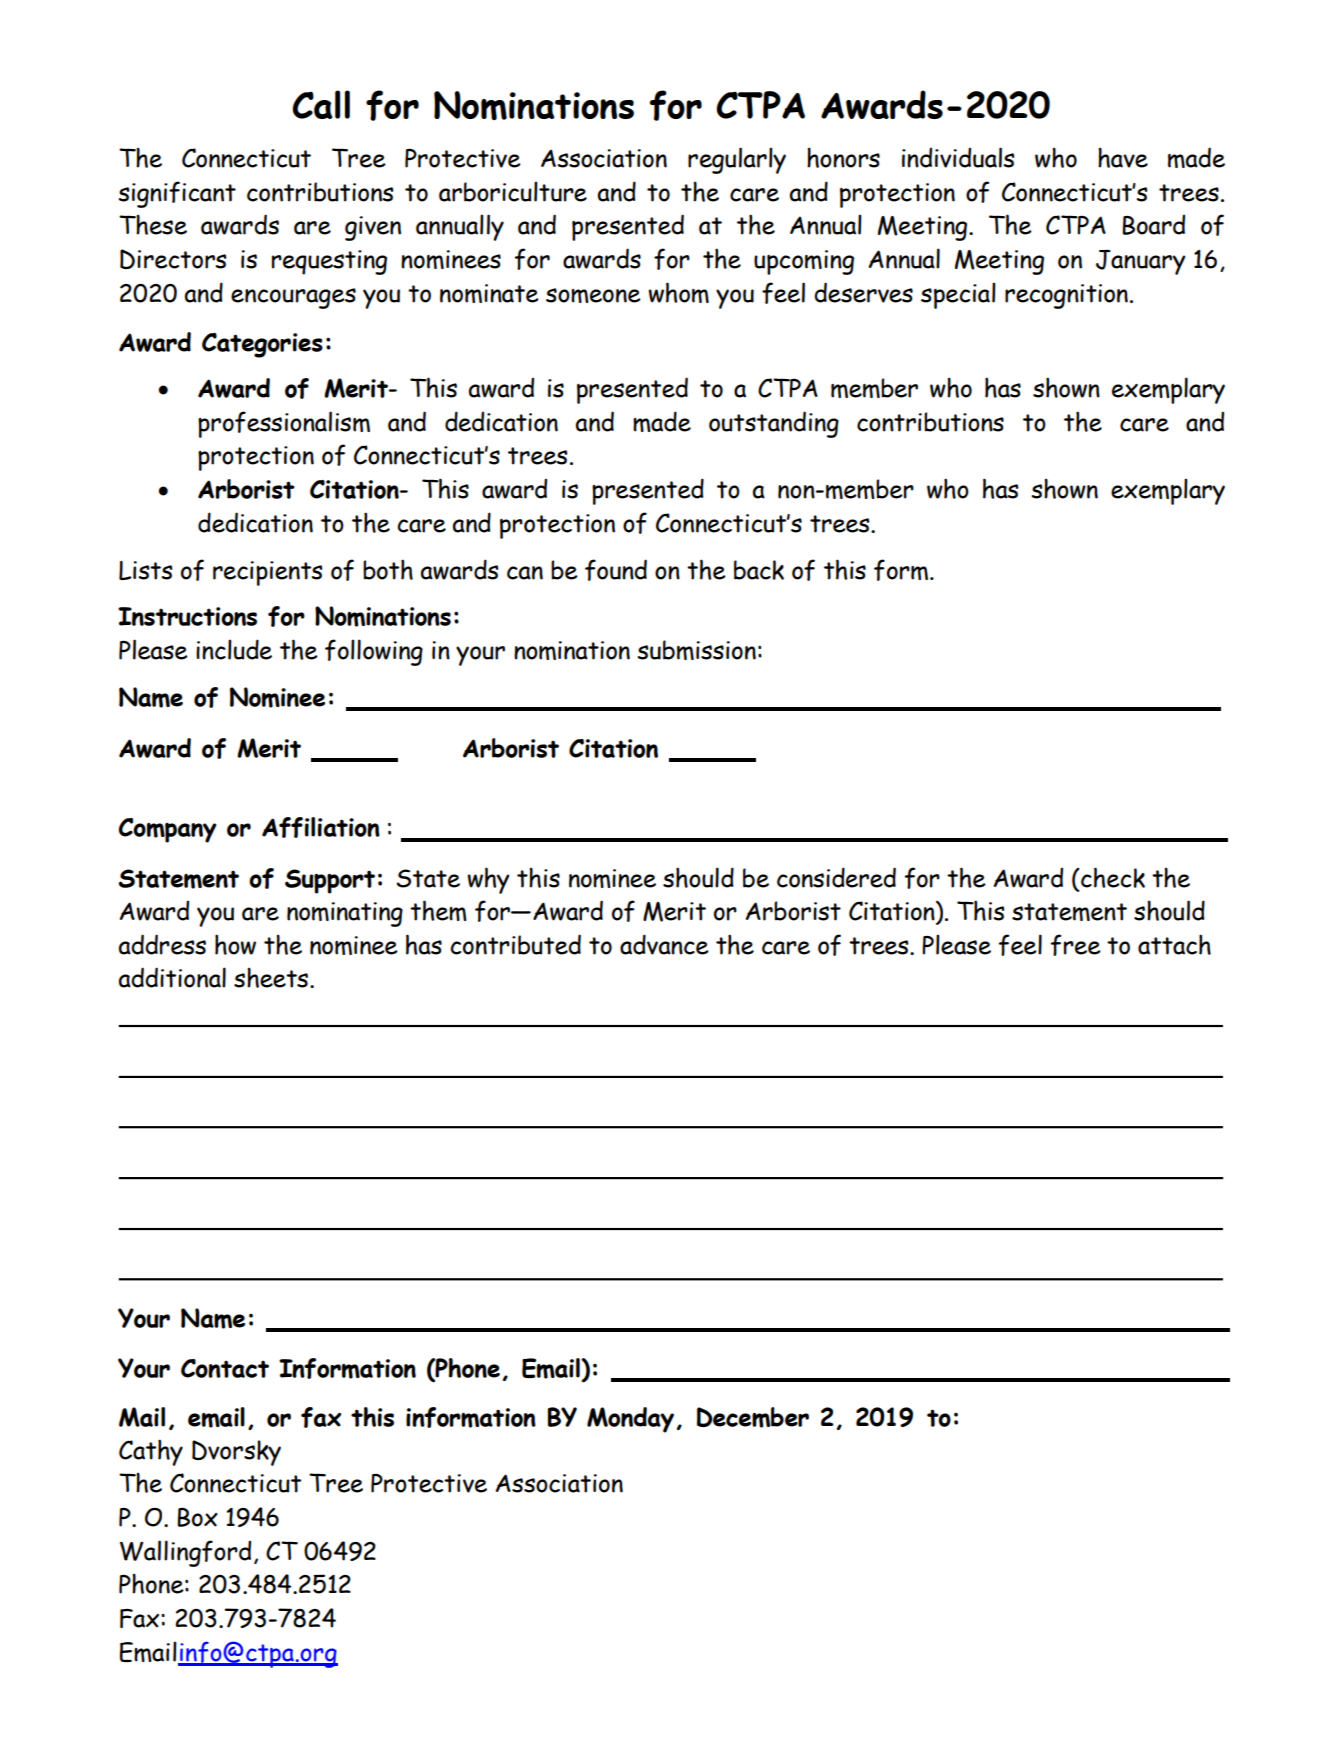 This screenshot has width=1343, height=1738. What do you see at coordinates (1123, 157) in the screenshot?
I see `have` at bounding box center [1123, 157].
